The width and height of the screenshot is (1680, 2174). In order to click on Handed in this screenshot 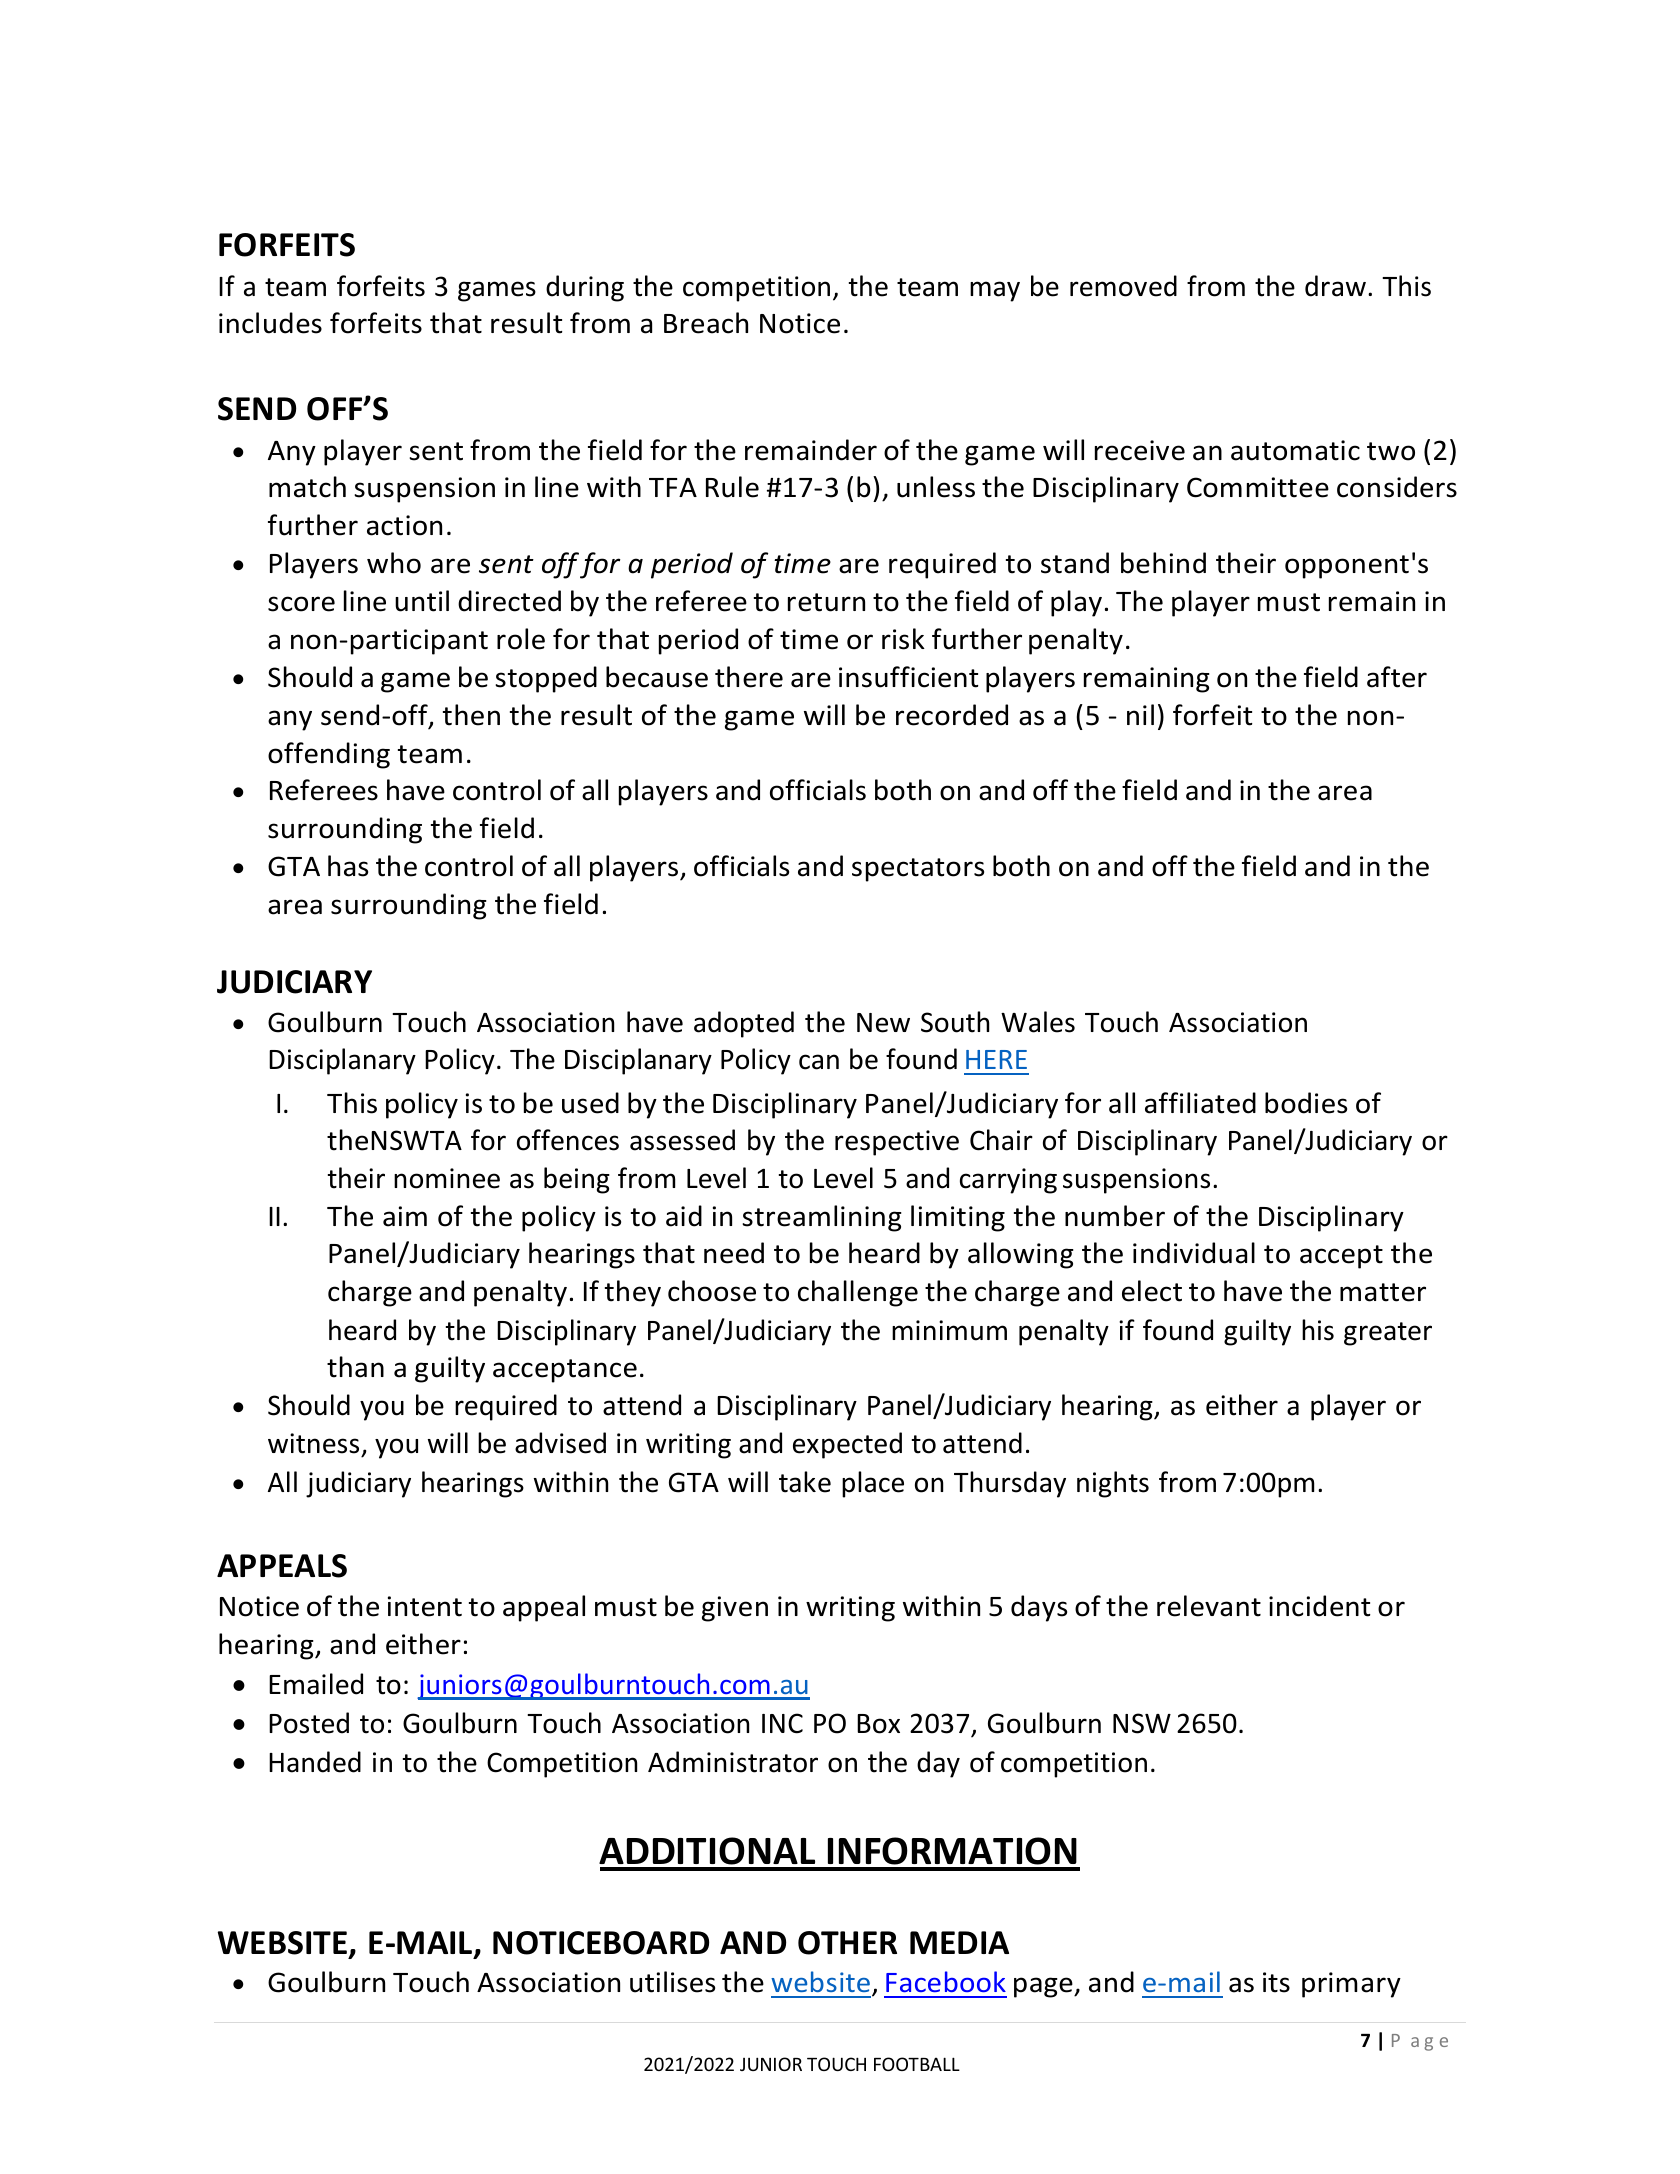, I will do `click(315, 1762)`.
